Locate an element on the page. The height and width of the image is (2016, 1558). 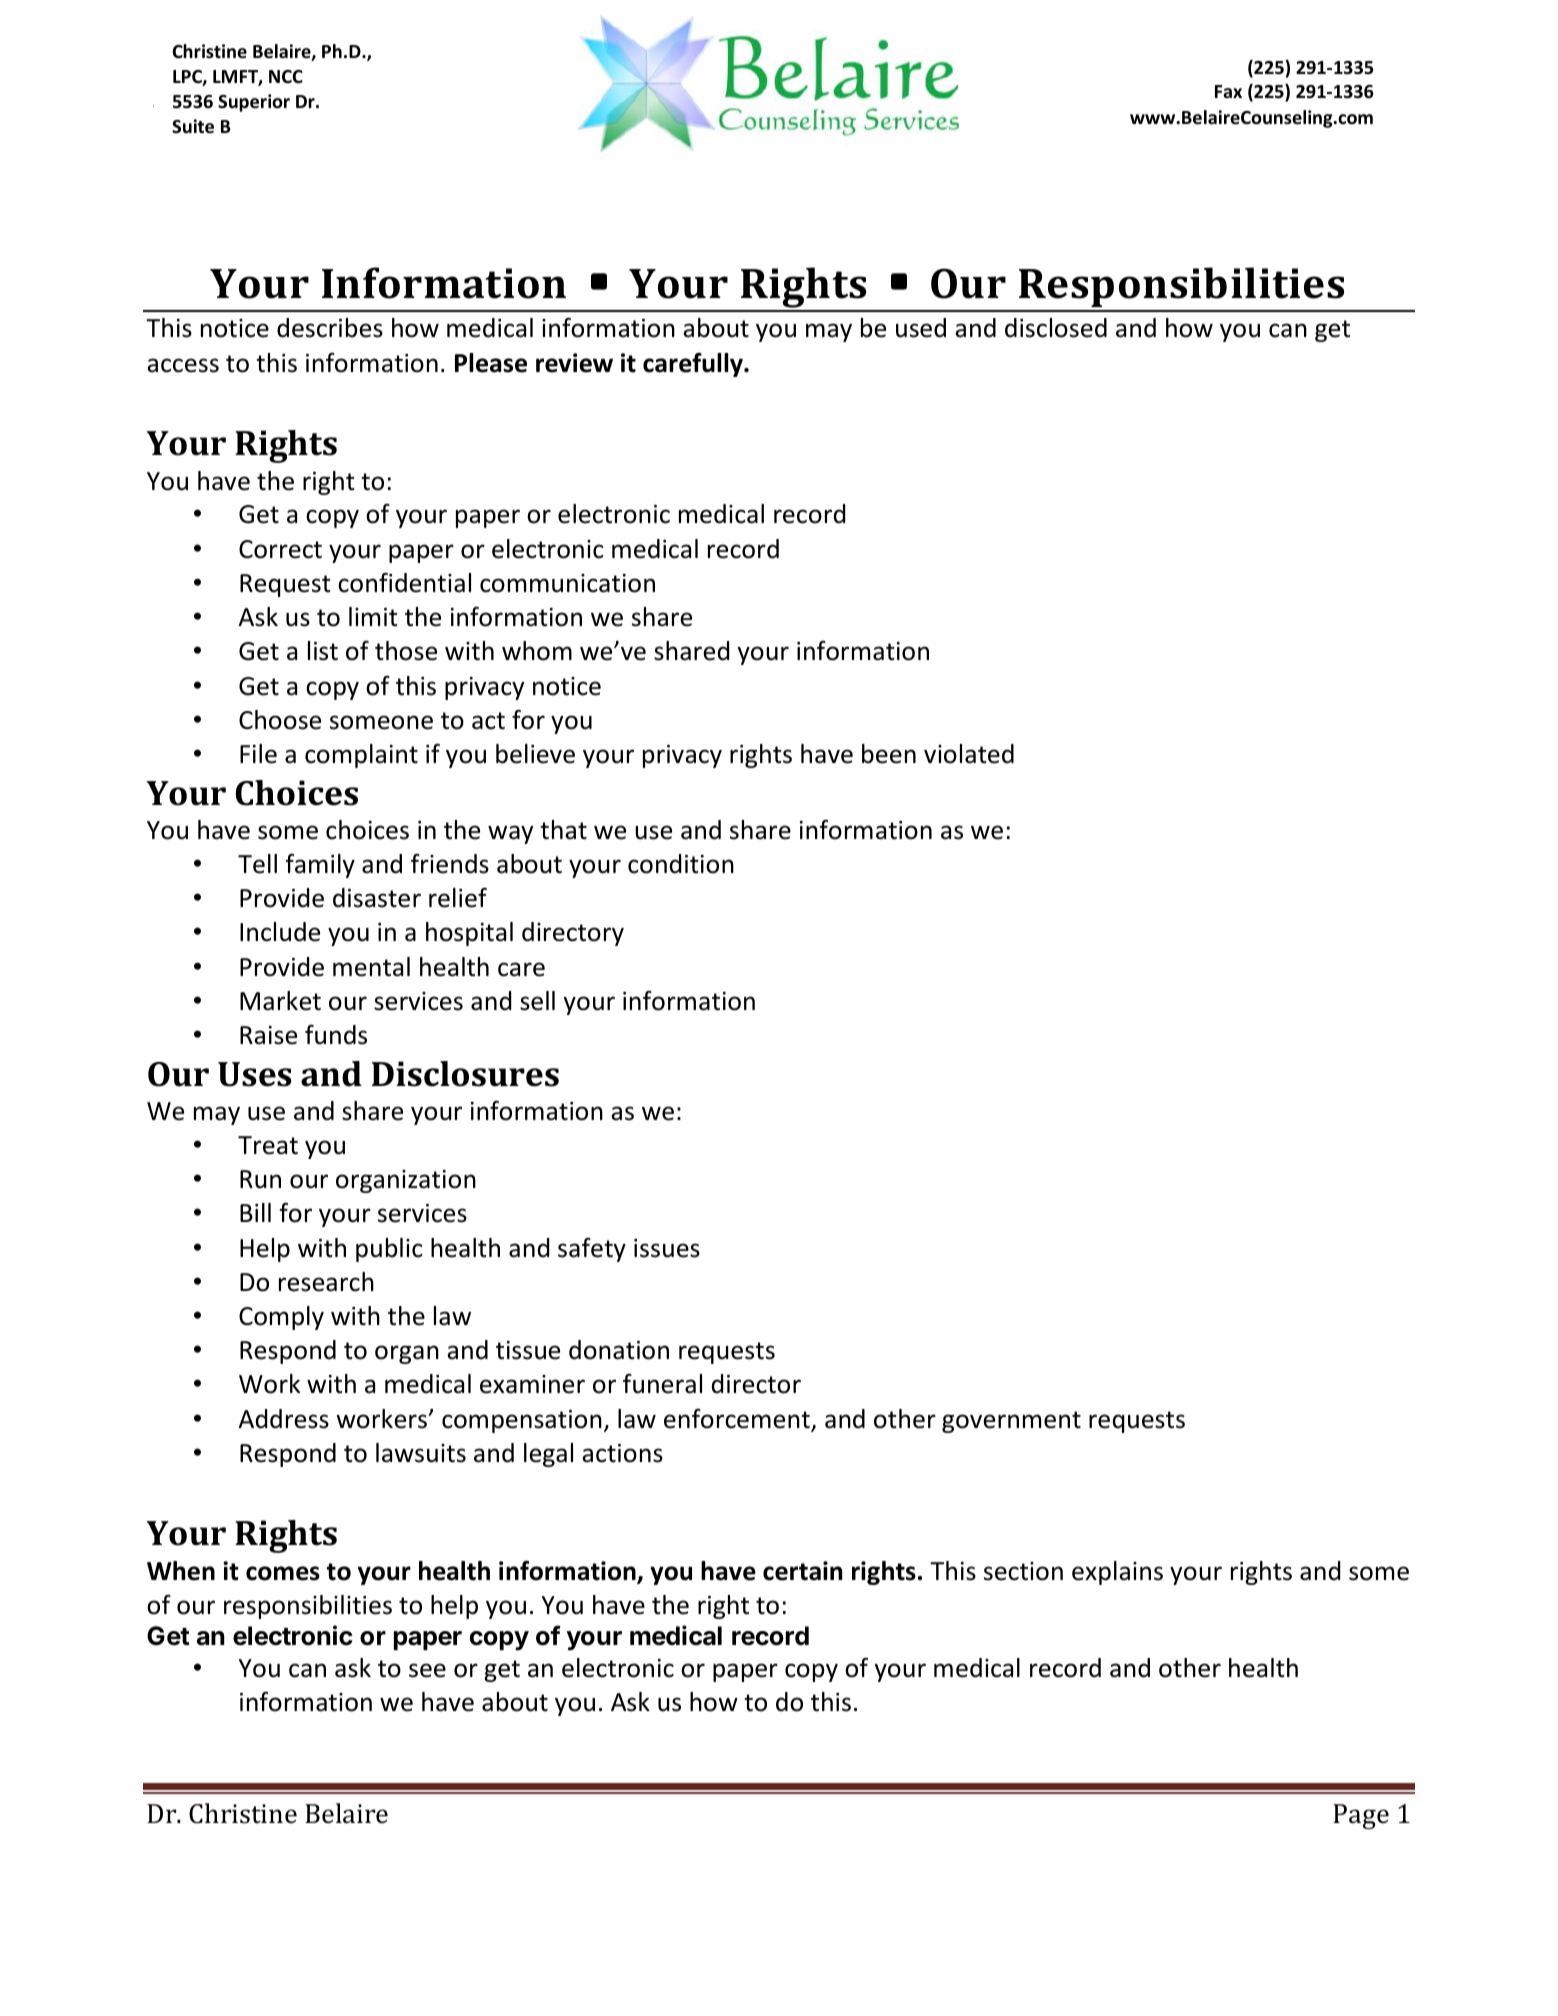
see is located at coordinates (427, 1670).
